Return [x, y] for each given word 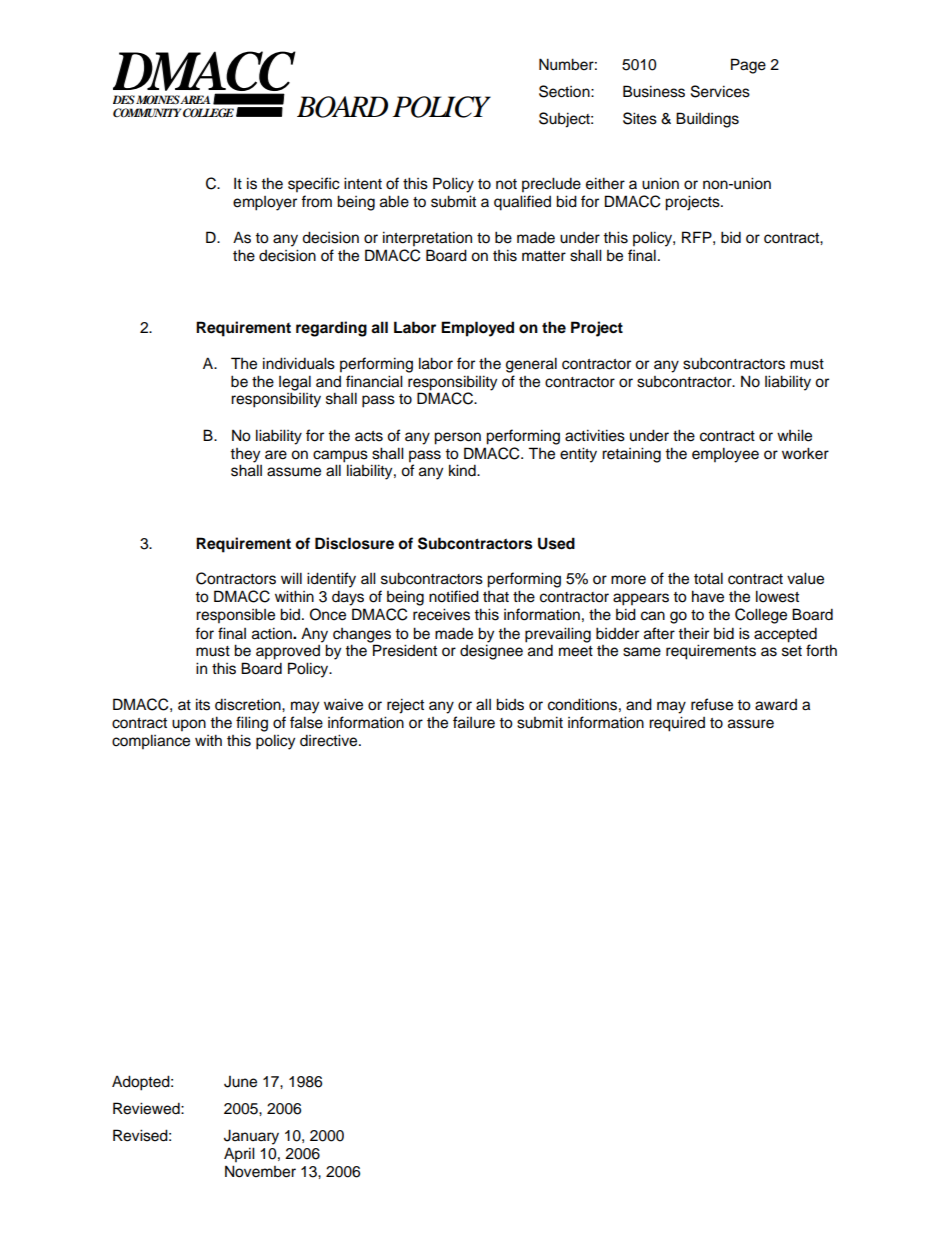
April [239, 1155]
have [708, 596]
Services [720, 91]
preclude [551, 185]
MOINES [158, 100]
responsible [235, 616]
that [496, 597]
